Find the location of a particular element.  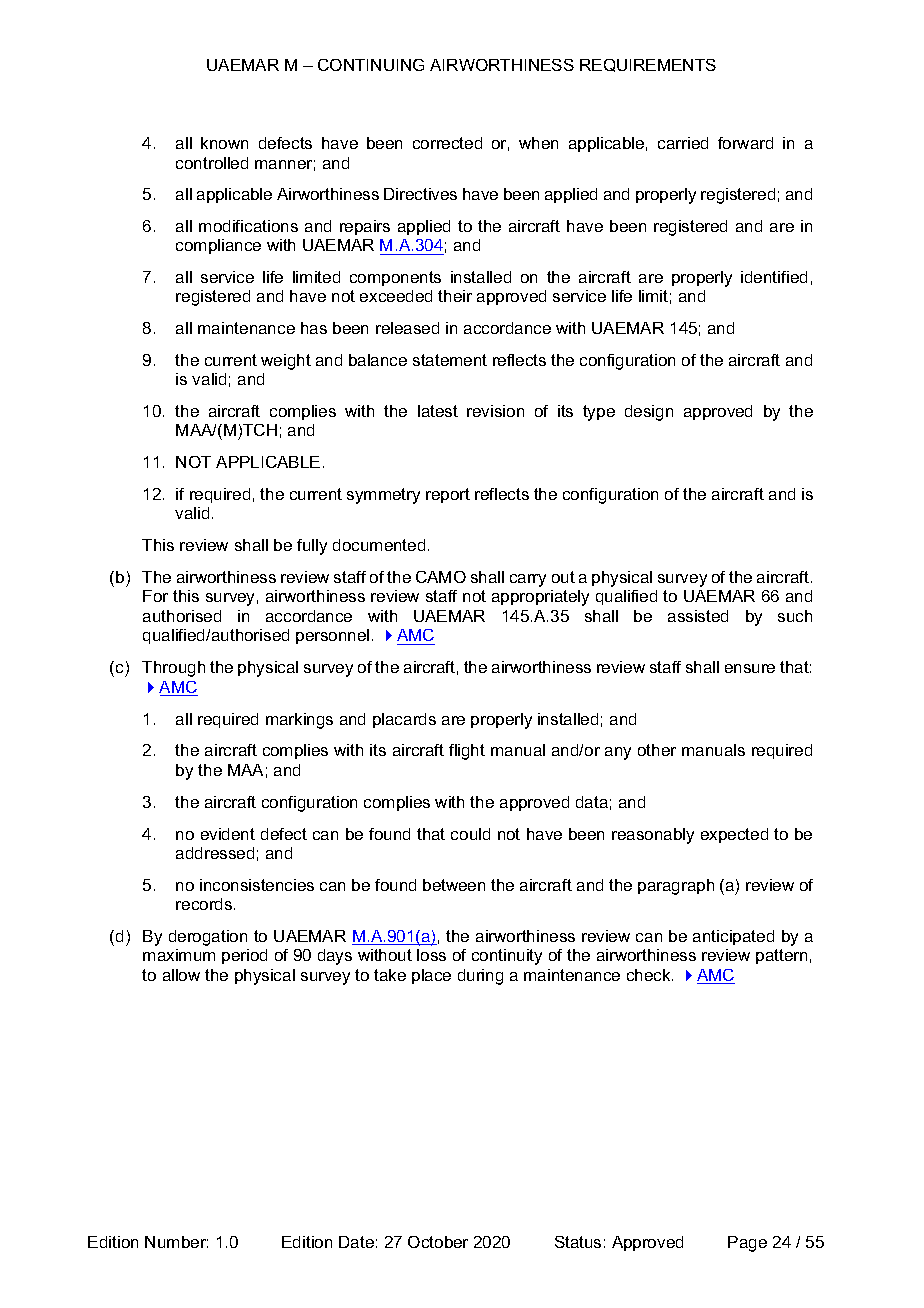

design is located at coordinates (649, 413).
